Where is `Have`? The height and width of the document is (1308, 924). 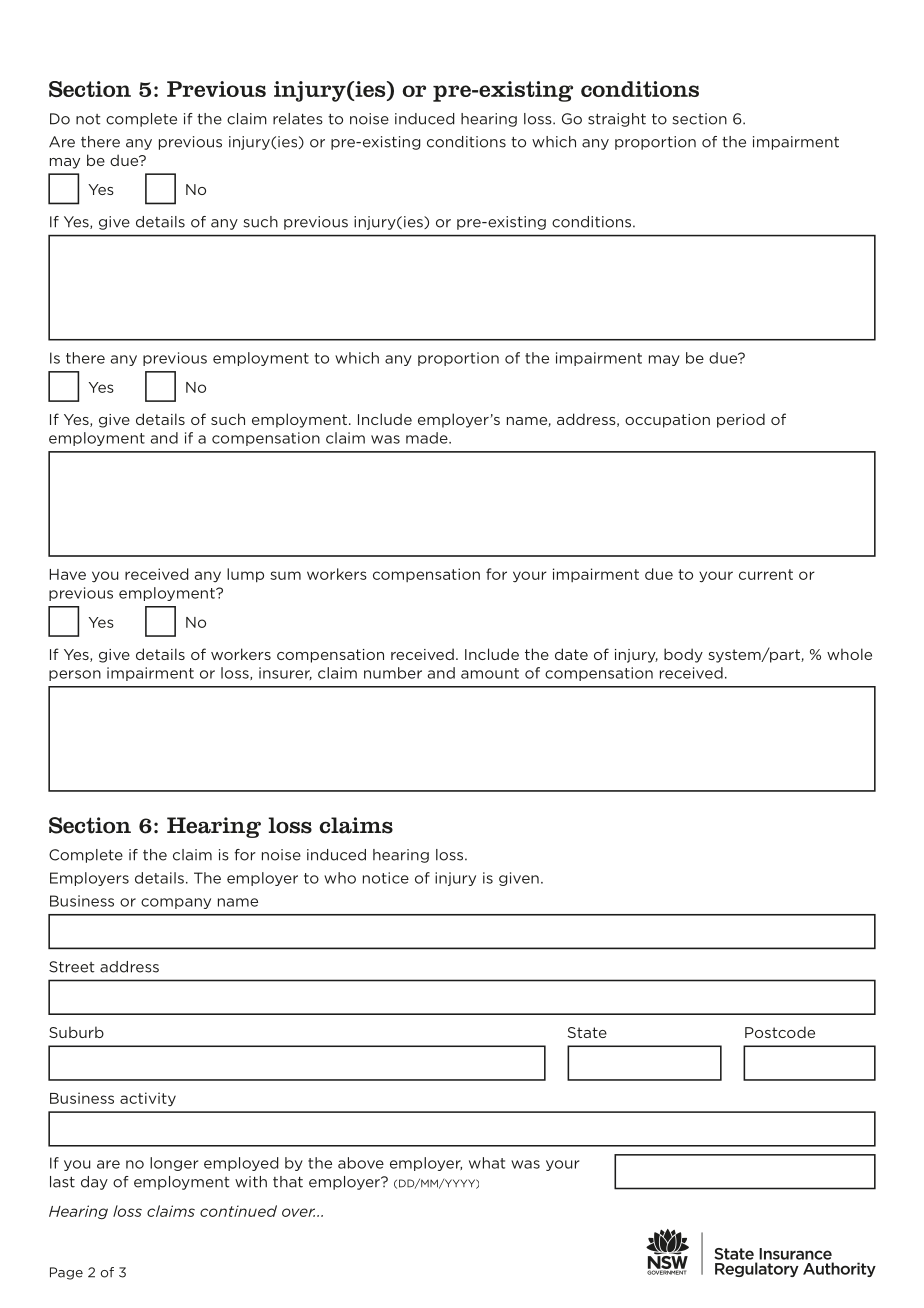
Have is located at coordinates (67, 574).
